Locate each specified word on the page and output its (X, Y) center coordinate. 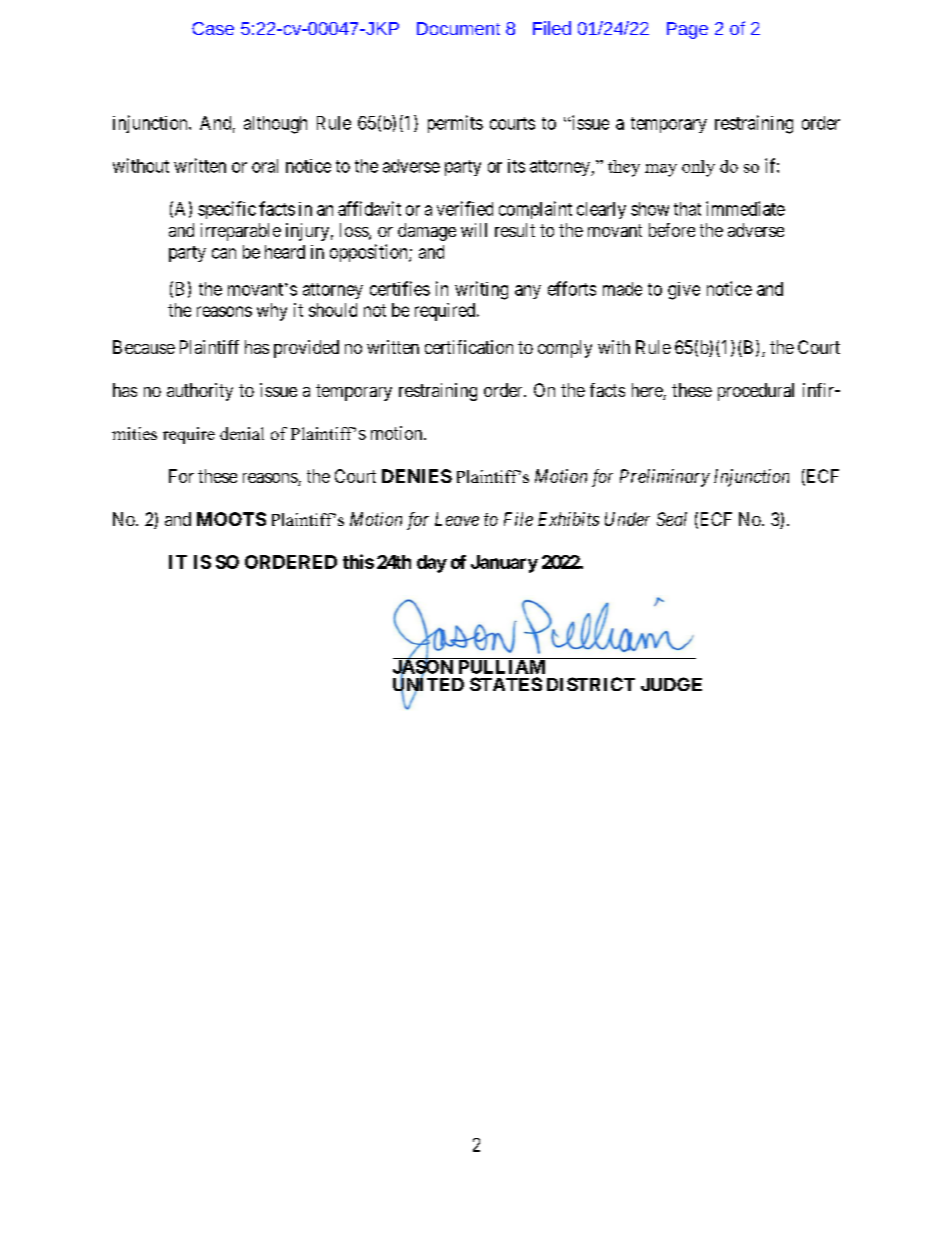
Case (213, 28)
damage (427, 232)
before (672, 230)
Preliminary (665, 478)
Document (458, 28)
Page (687, 30)
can (224, 253)
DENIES (417, 476)
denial (242, 433)
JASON (424, 667)
